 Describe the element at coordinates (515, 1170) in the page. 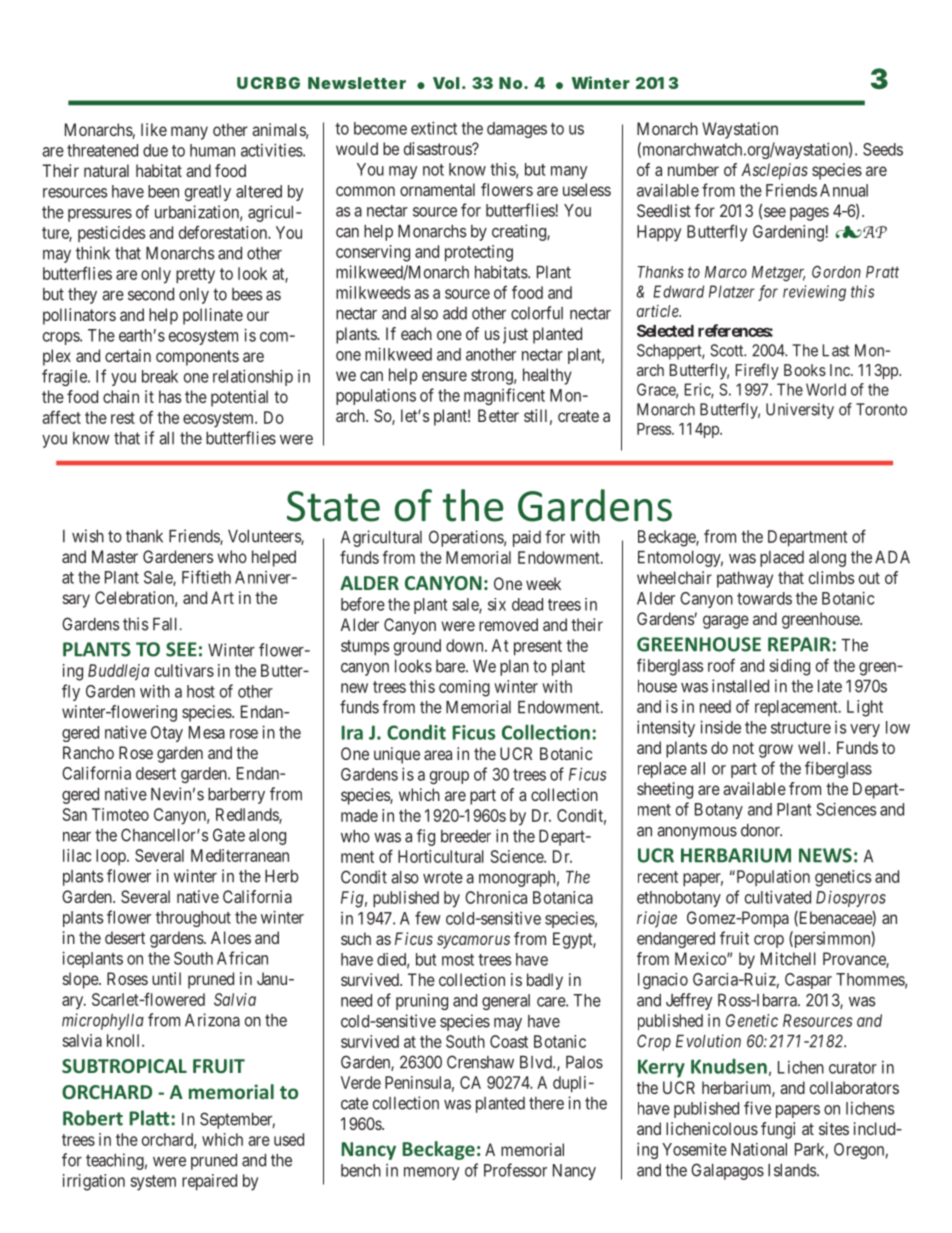

I see `Professor` at that location.
